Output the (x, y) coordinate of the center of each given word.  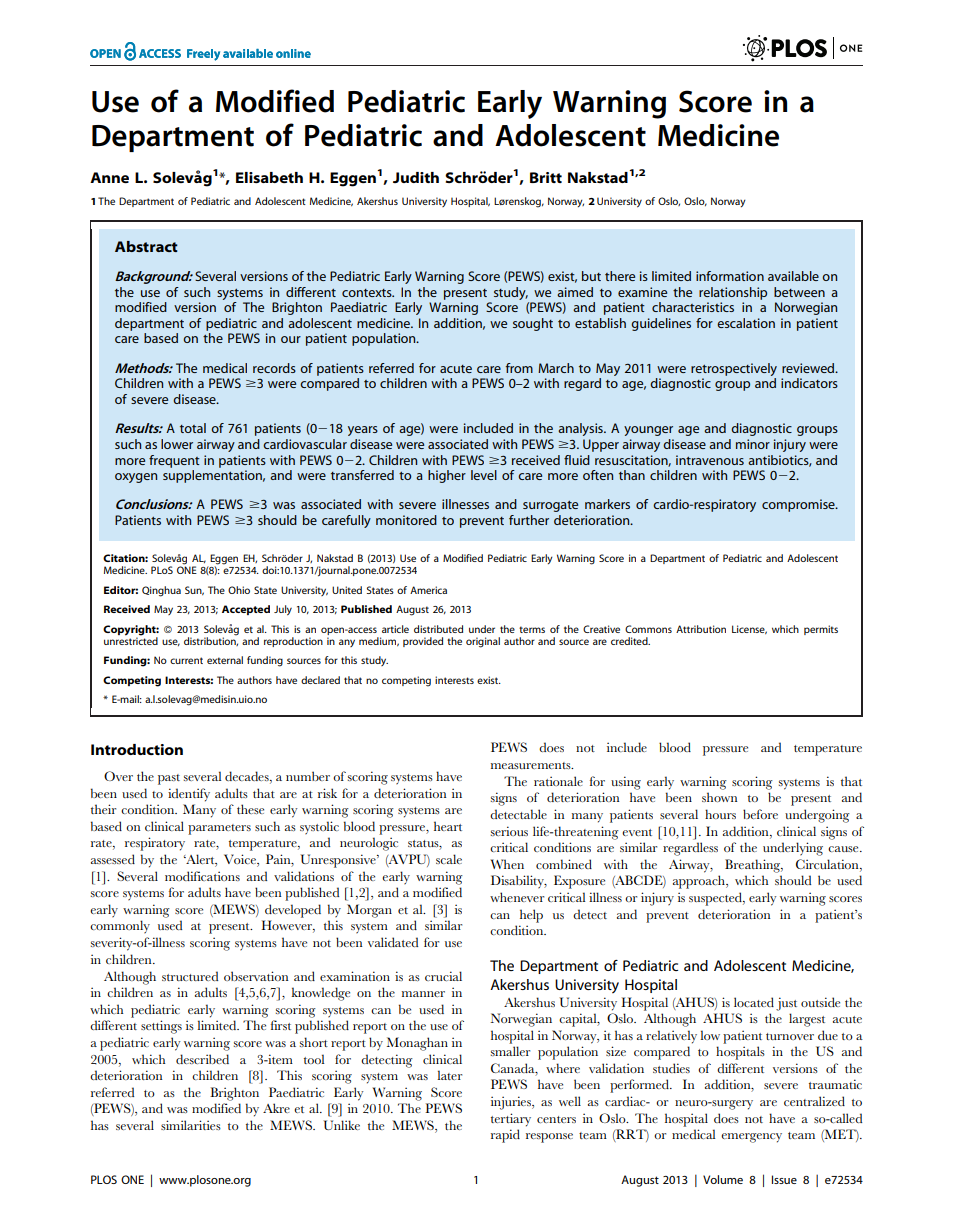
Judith (416, 177)
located (754, 1002)
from (519, 368)
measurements (532, 765)
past (169, 779)
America (428, 590)
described (202, 1059)
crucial (443, 976)
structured (190, 976)
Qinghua (161, 591)
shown (720, 797)
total (193, 428)
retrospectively (734, 369)
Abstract (146, 246)
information (730, 276)
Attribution (701, 629)
